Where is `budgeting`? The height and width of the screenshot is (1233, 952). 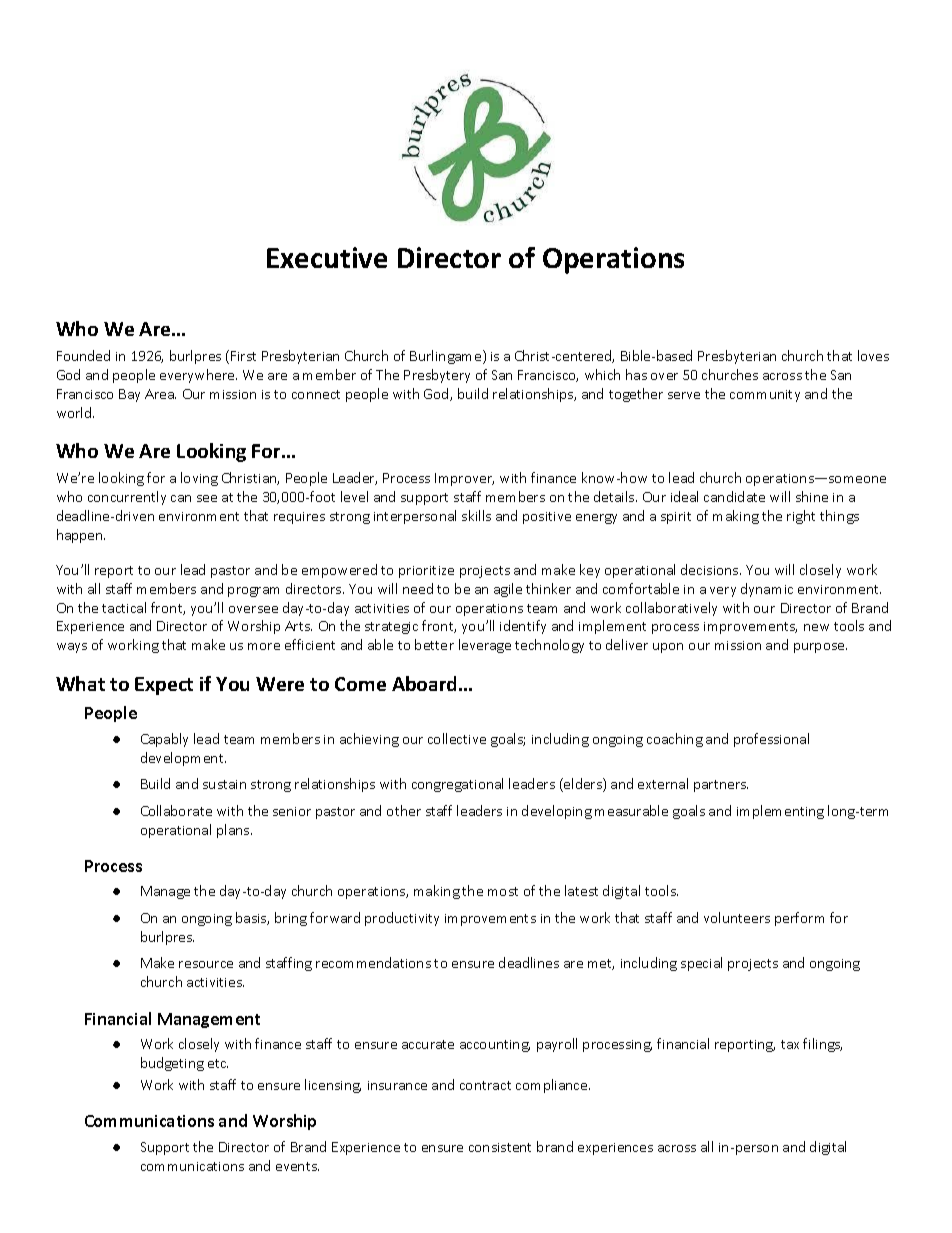 budgeting is located at coordinates (172, 1064).
